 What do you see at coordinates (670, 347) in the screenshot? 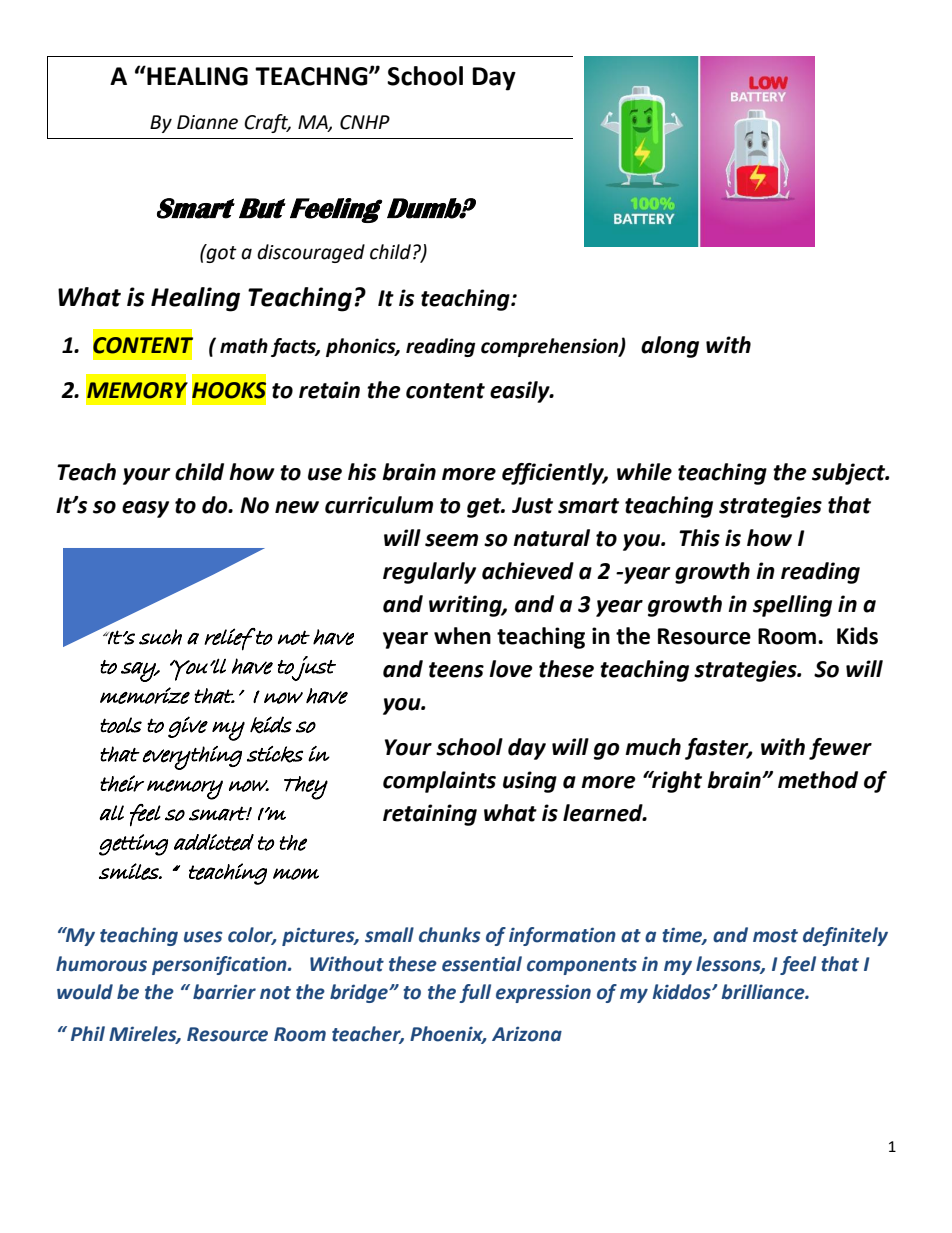
I see `along` at bounding box center [670, 347].
